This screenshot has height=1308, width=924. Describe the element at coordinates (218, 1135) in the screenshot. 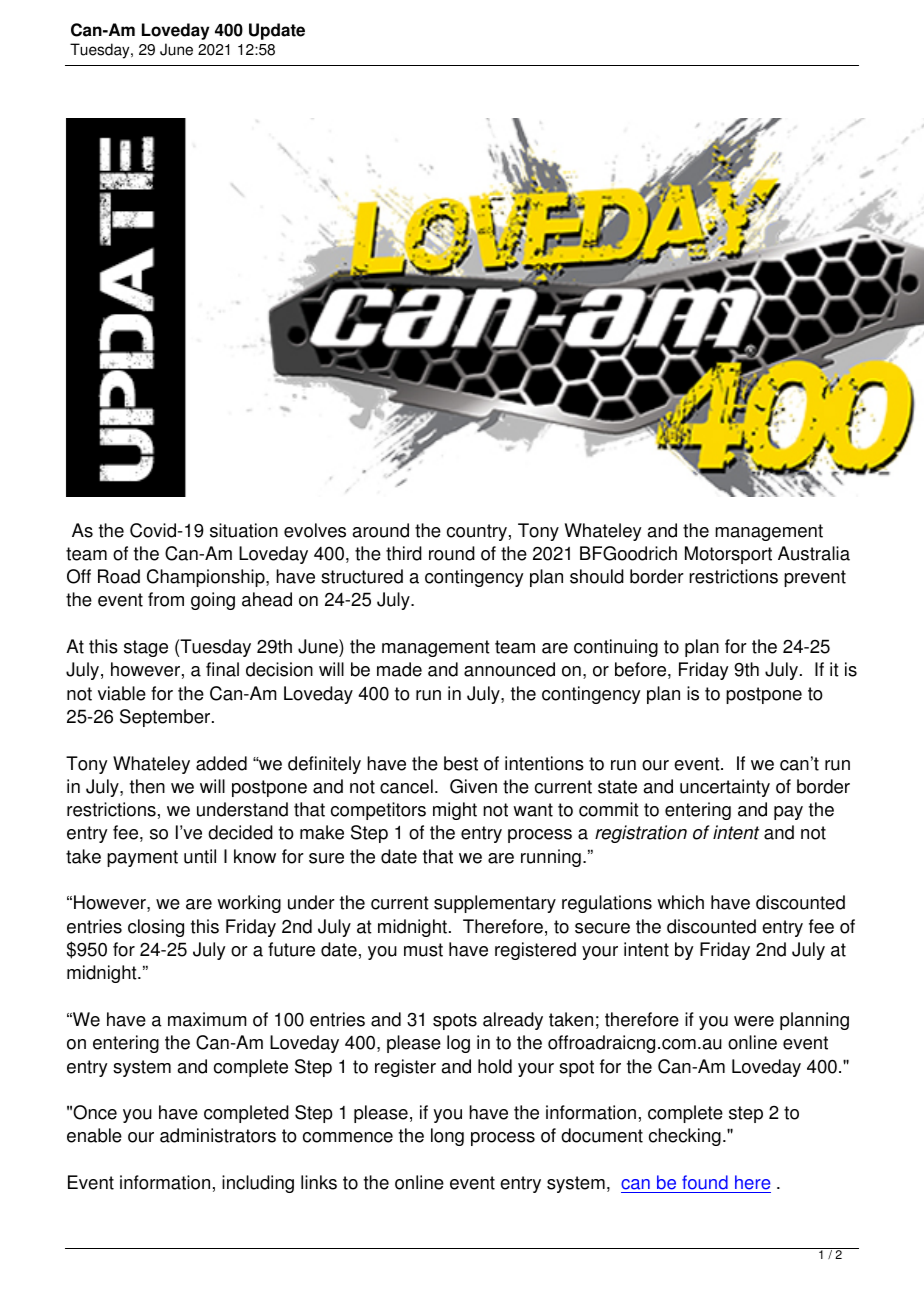

I see `administrators` at that location.
